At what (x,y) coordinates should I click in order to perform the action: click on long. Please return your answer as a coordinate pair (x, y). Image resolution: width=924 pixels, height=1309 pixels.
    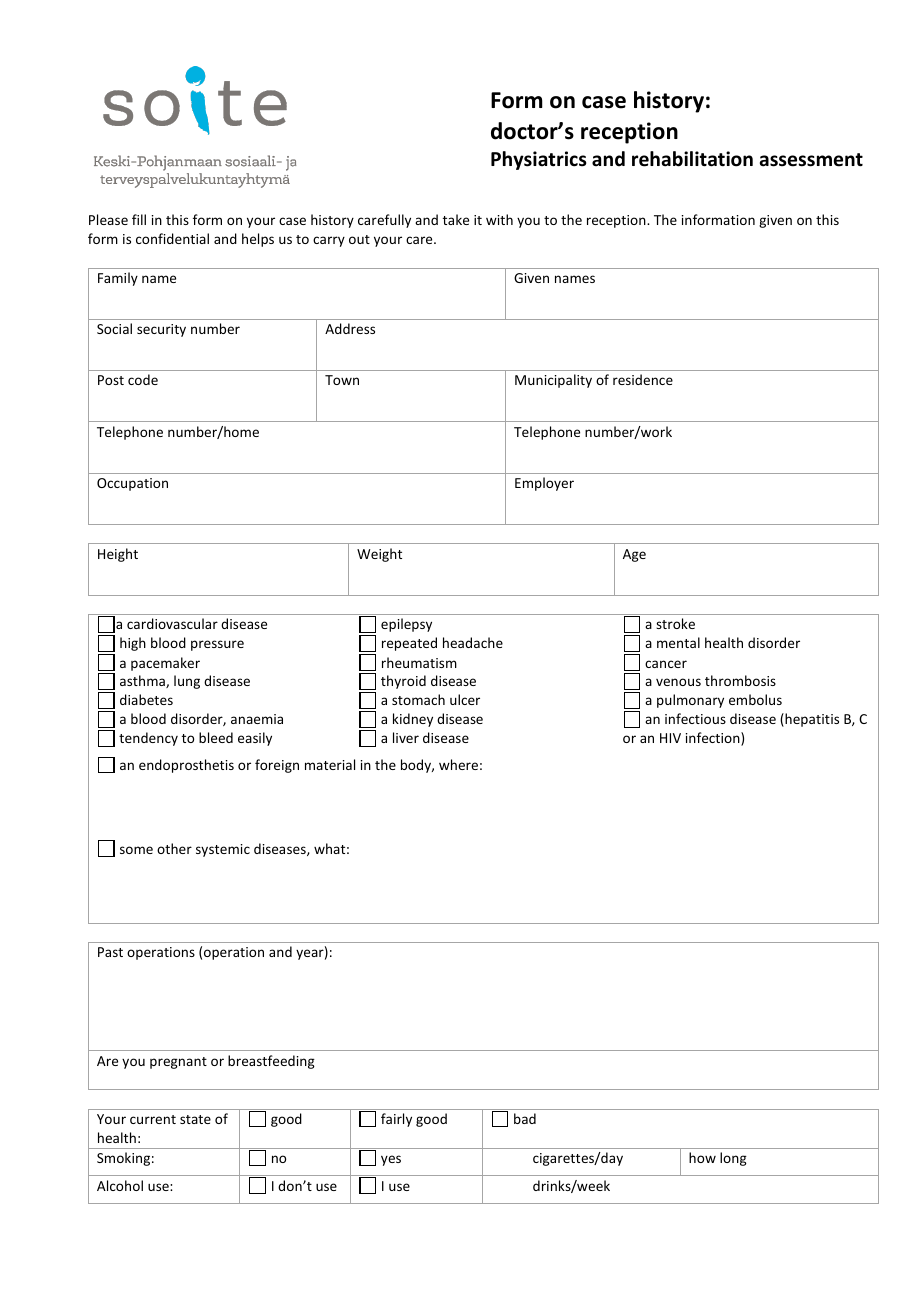
    Looking at the image, I should click on (733, 1159).
